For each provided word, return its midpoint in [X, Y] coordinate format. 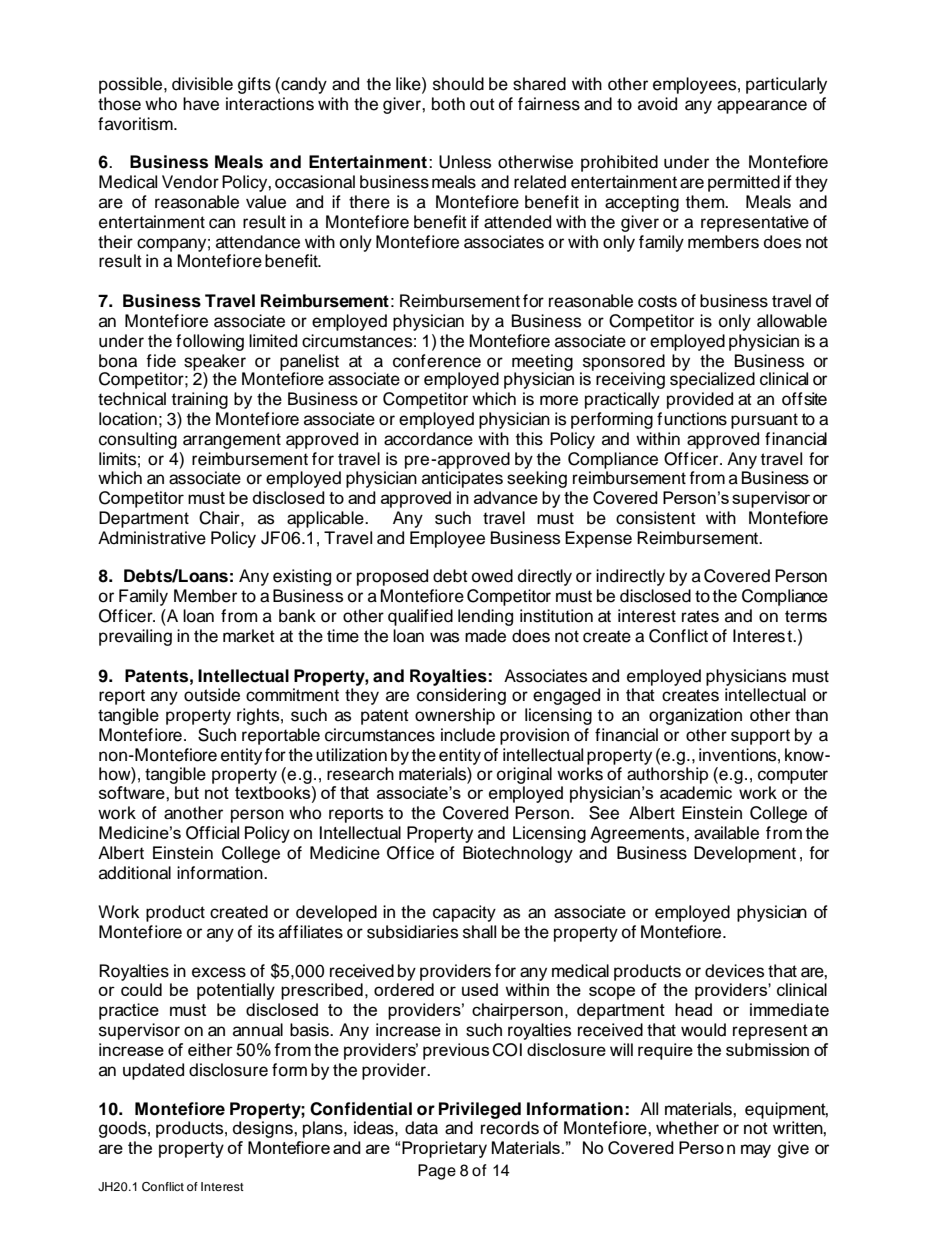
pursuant [764, 421]
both [448, 104]
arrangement [232, 441]
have [201, 104]
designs [264, 1129]
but [187, 792]
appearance [762, 107]
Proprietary [444, 1149]
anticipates [462, 479]
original [524, 777]
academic [696, 792]
